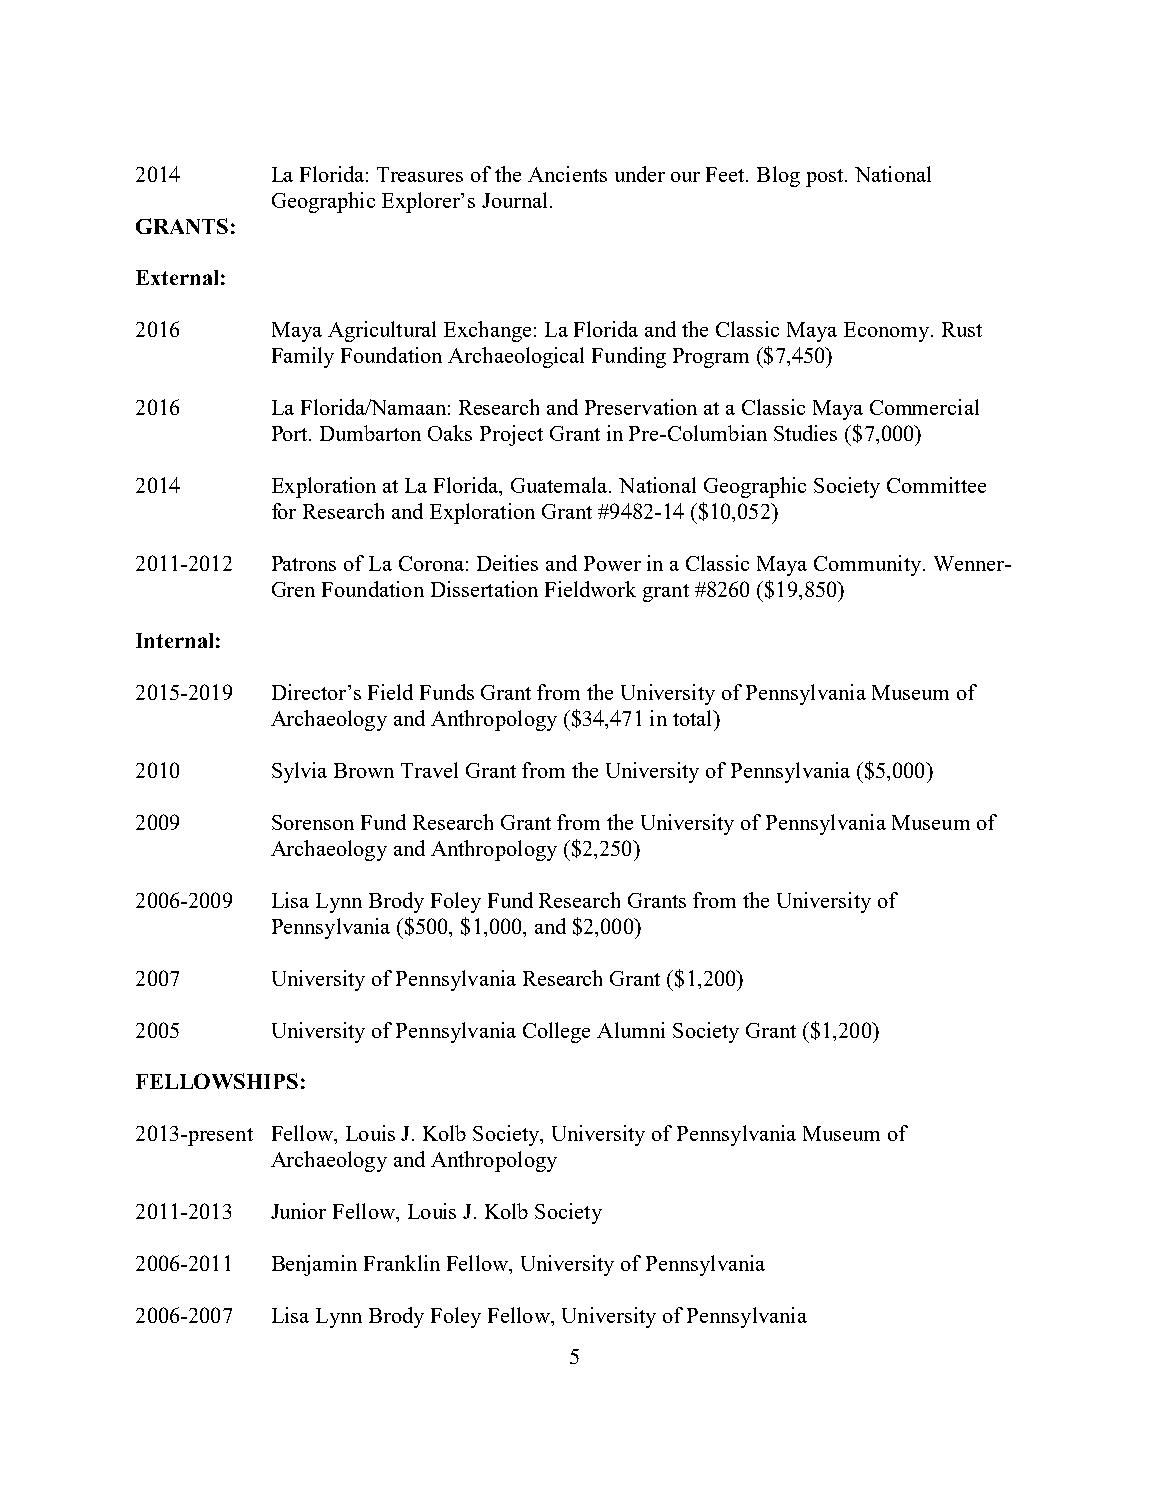  Describe the element at coordinates (313, 822) in the page. I see `Sorenson` at that location.
